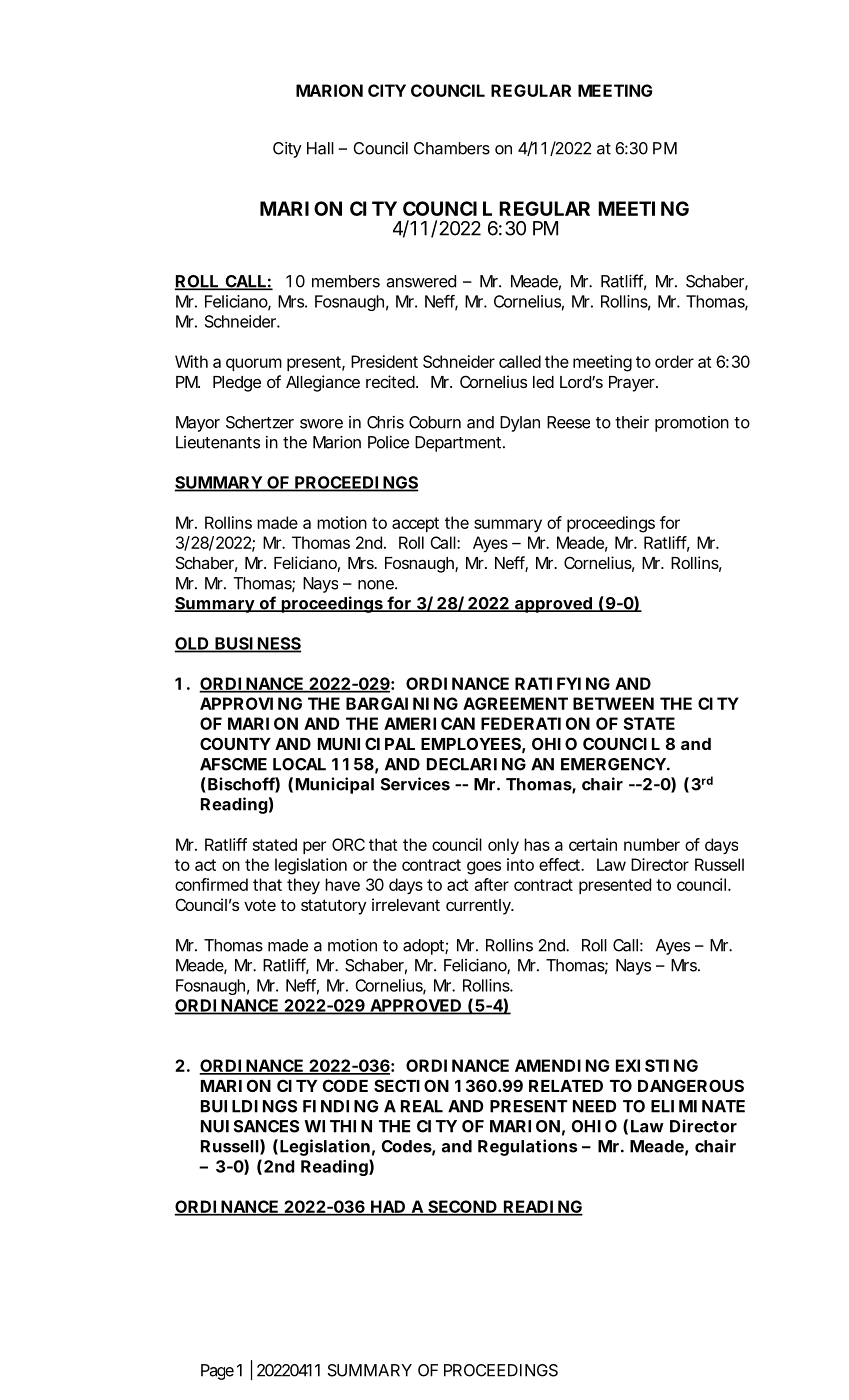 The width and height of the screenshot is (849, 1400). What do you see at coordinates (478, 907) in the screenshot?
I see `currently` at bounding box center [478, 907].
